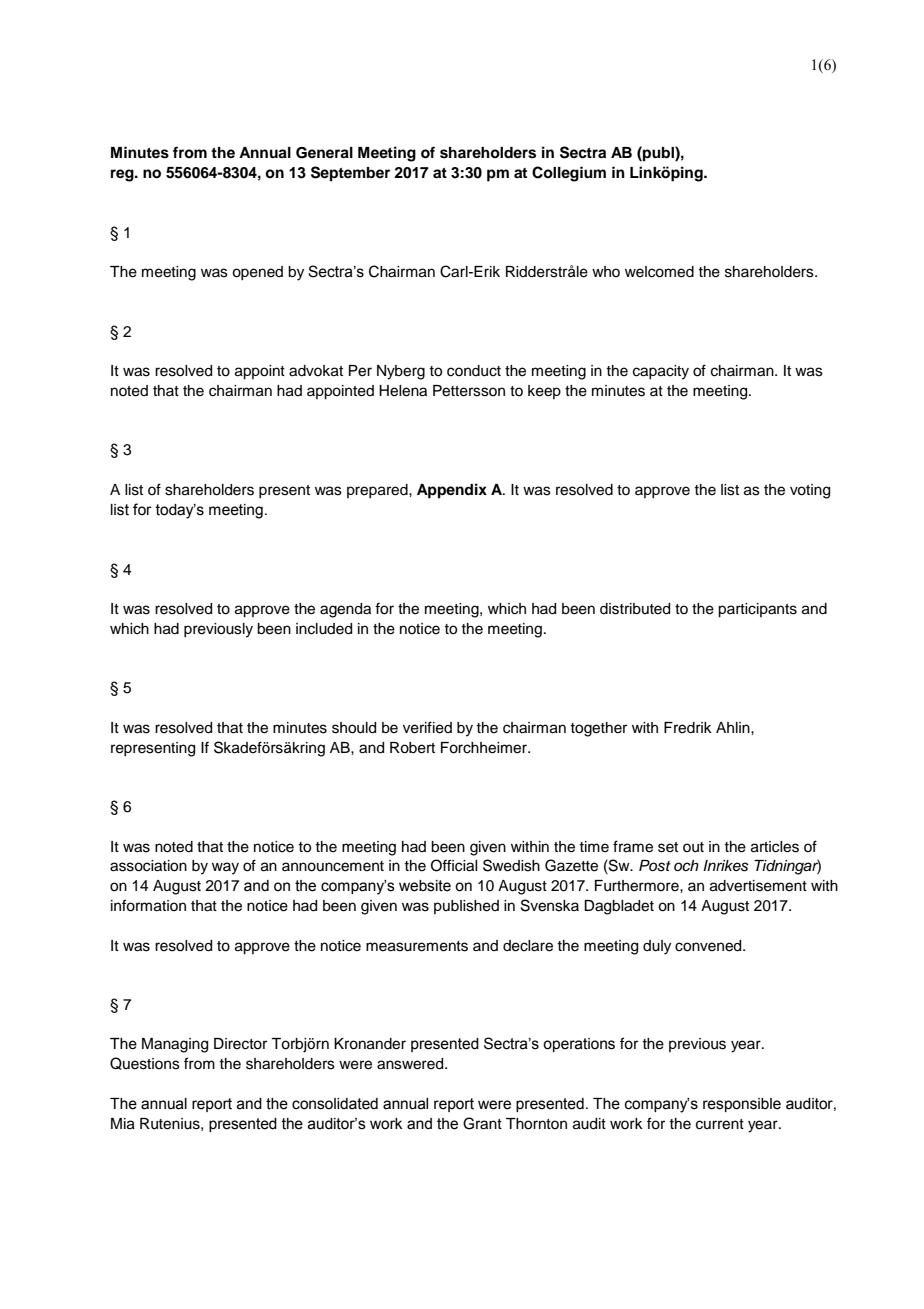 The width and height of the screenshot is (924, 1309). I want to click on welcomed, so click(659, 272).
